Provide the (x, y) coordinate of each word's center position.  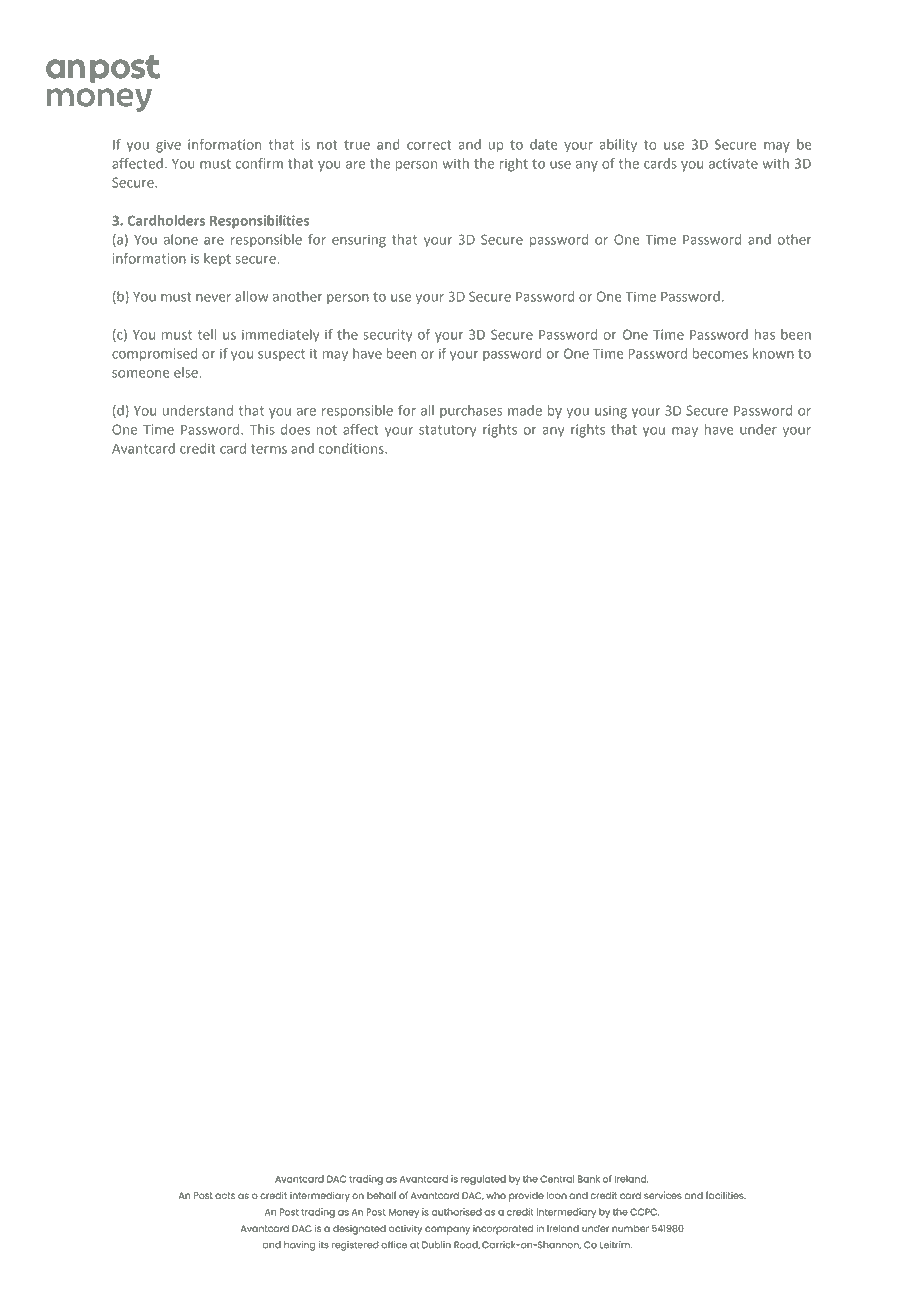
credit (198, 448)
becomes (720, 353)
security (387, 336)
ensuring (359, 241)
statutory (447, 431)
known (773, 353)
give (168, 146)
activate (733, 163)
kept (217, 260)
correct (429, 145)
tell (207, 334)
